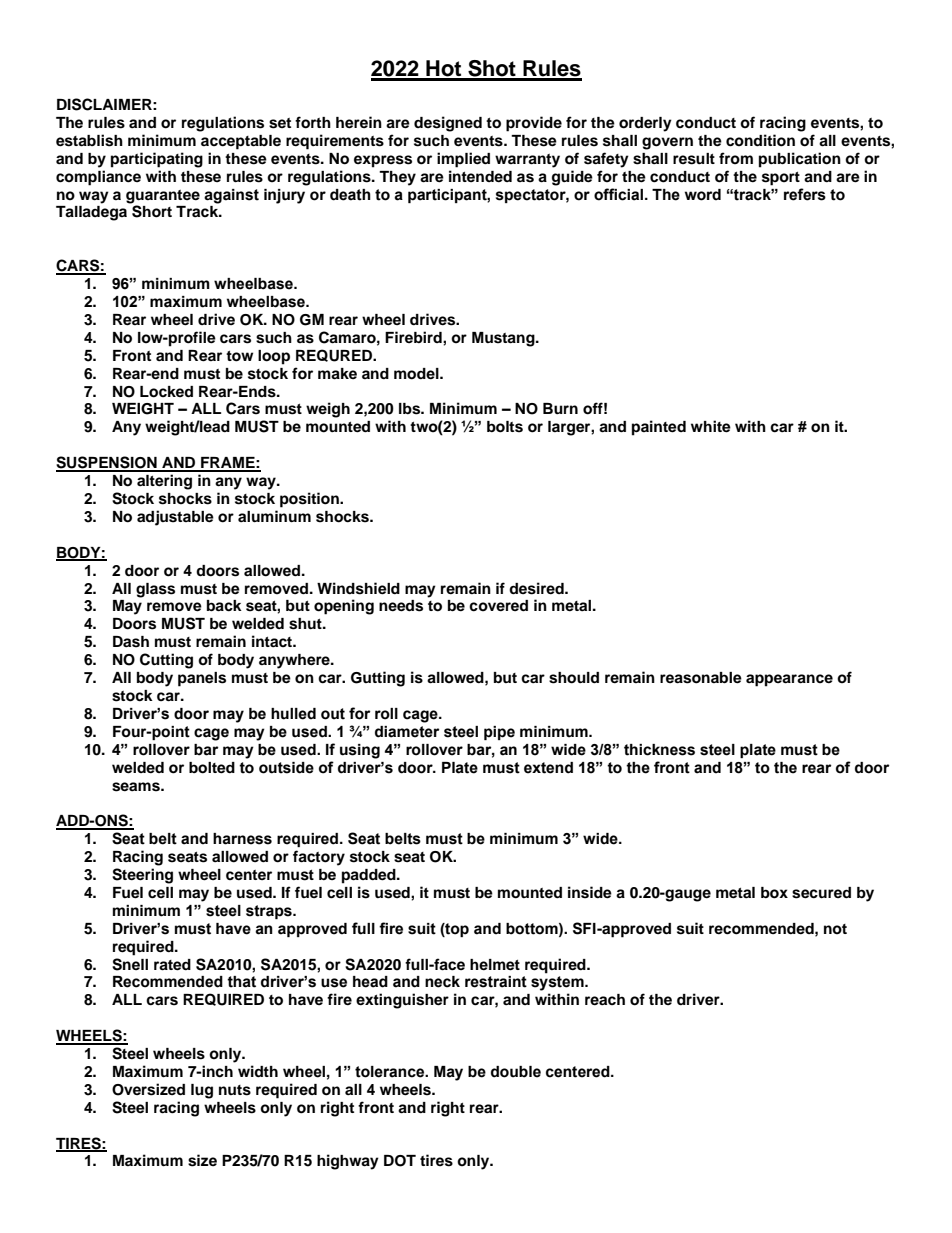  Describe the element at coordinates (175, 518) in the document. I see `adjustable` at that location.
